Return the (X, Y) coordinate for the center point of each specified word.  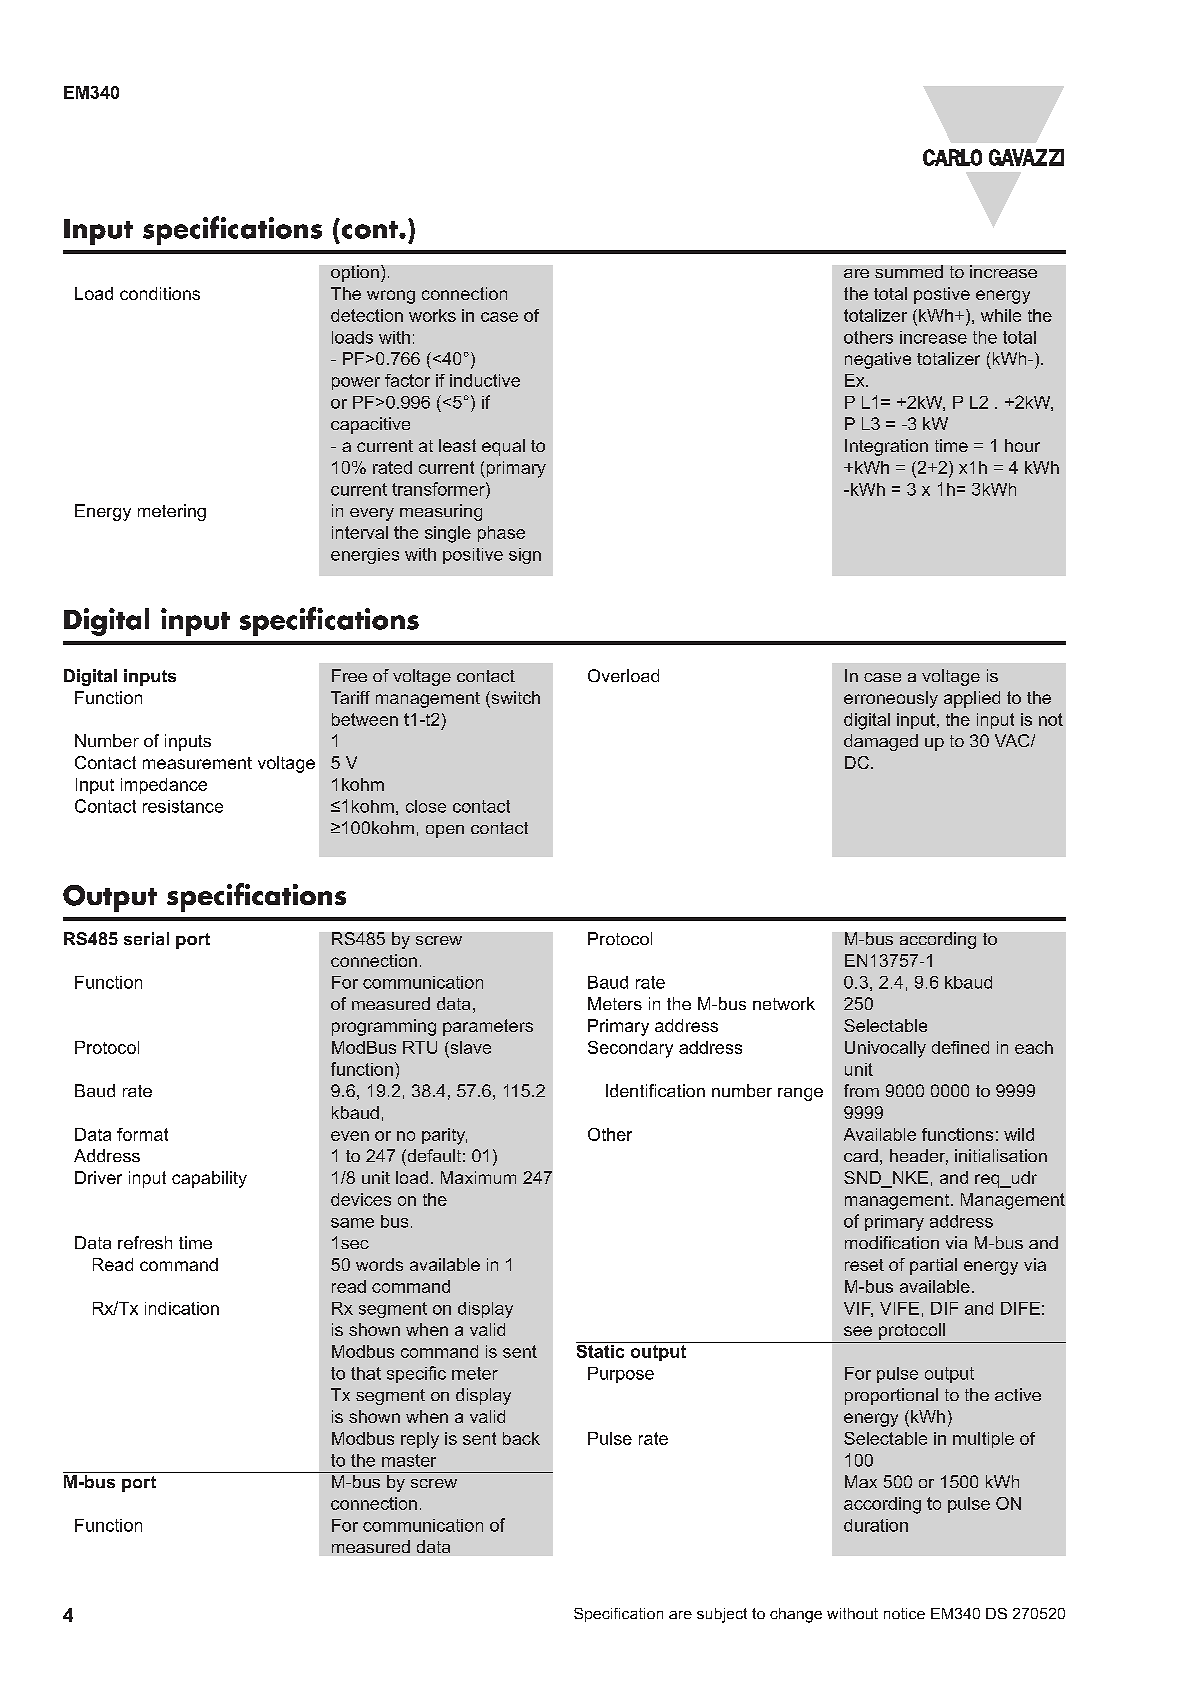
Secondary (630, 1049)
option (355, 273)
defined (960, 1047)
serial (146, 938)
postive (942, 295)
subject (722, 1615)
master (409, 1460)
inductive (485, 380)
